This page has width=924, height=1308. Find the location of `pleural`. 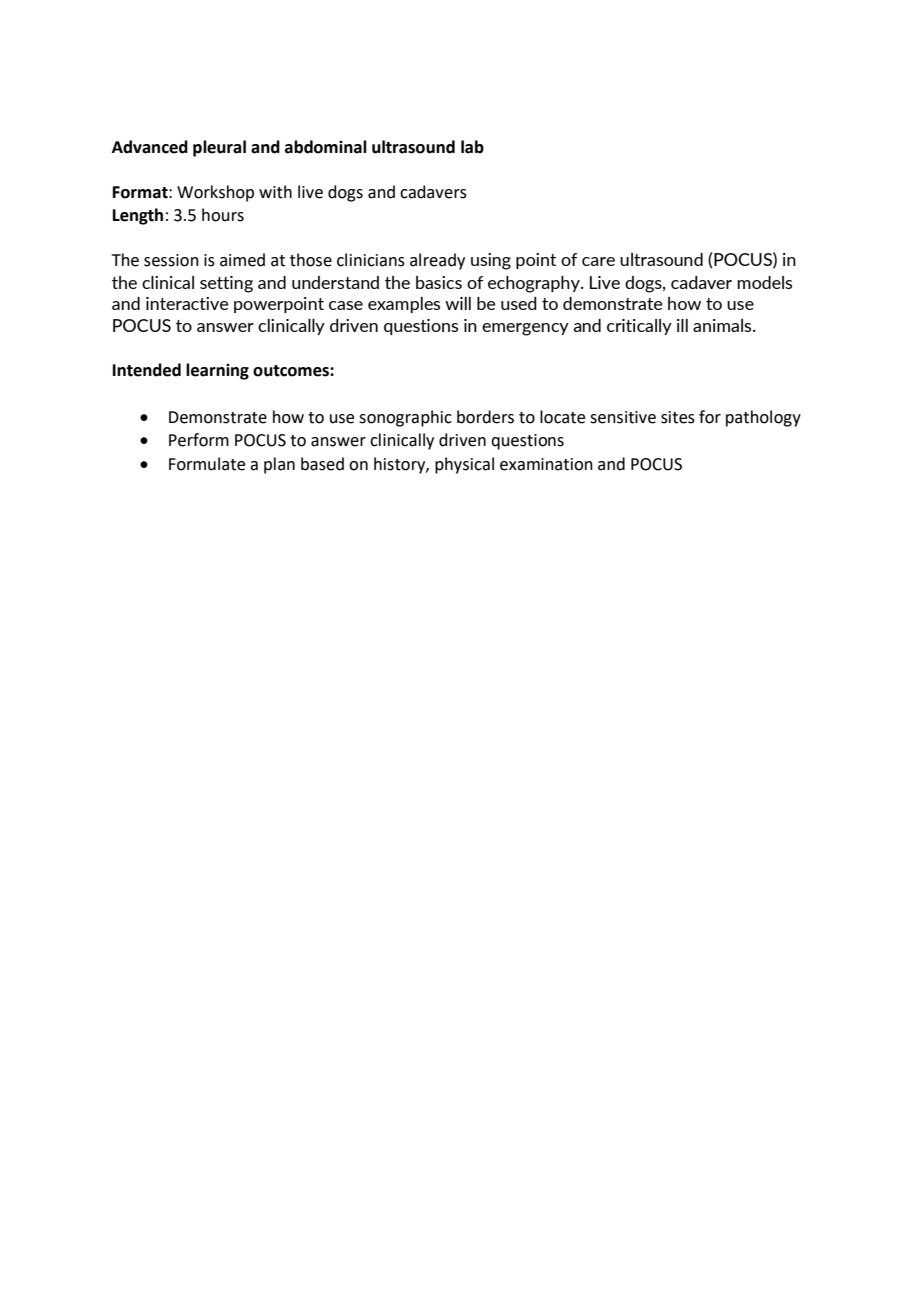

pleural is located at coordinates (219, 148).
